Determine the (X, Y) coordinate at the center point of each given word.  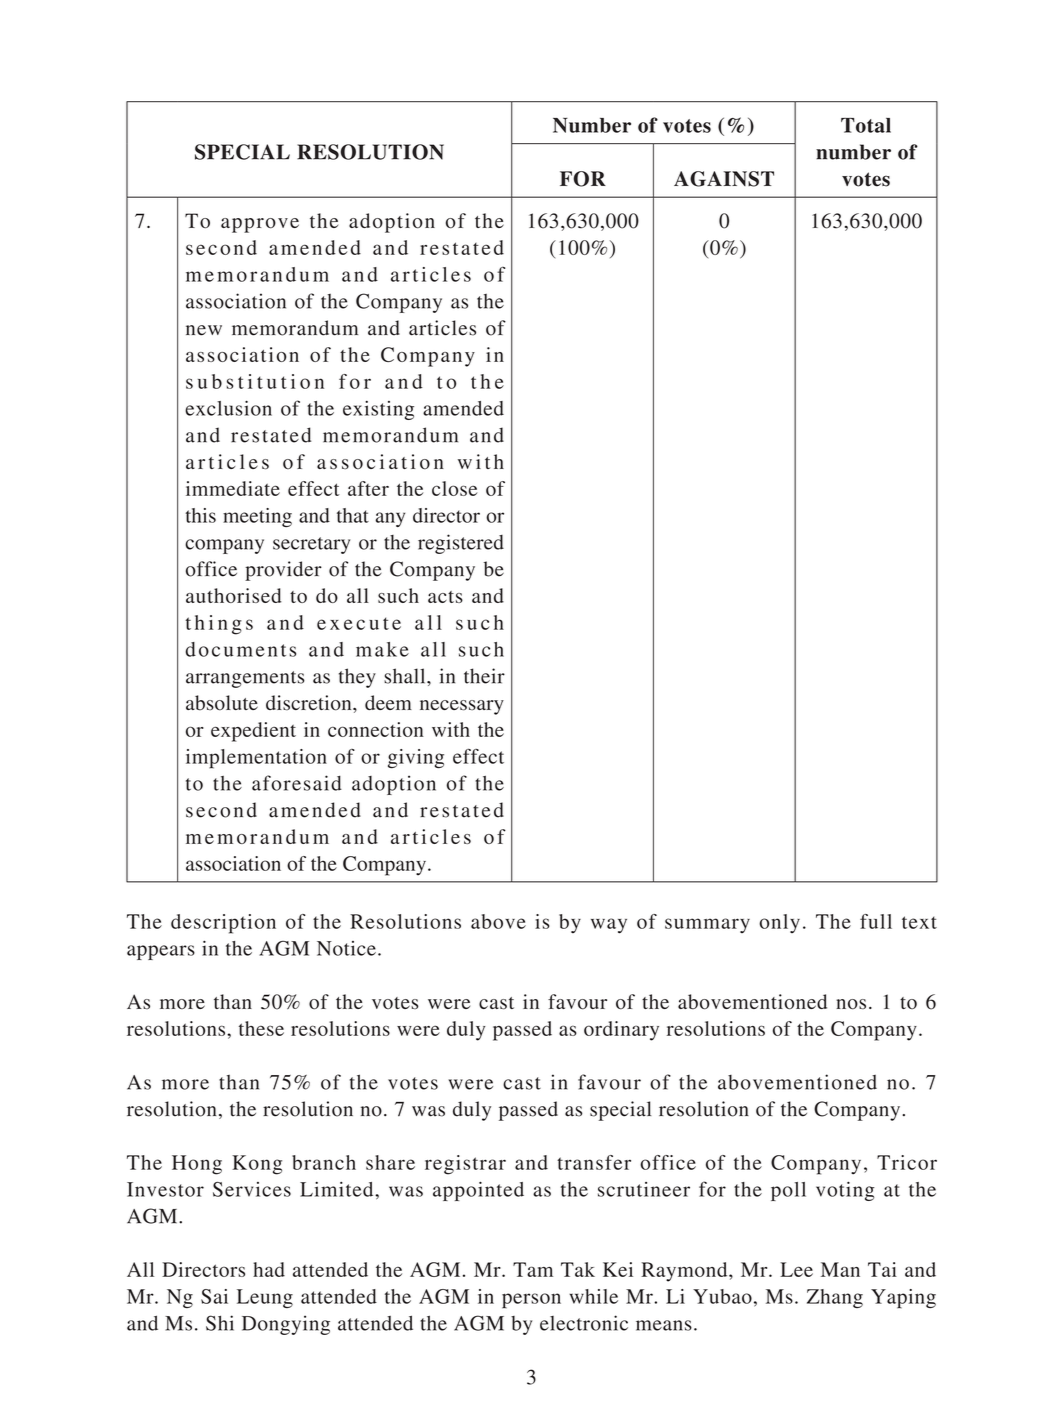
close (455, 488)
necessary (462, 707)
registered (461, 544)
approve (260, 225)
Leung (265, 1298)
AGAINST (724, 179)
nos (851, 1004)
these (261, 1028)
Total (866, 125)
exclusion (228, 408)
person (531, 1301)
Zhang (835, 1298)
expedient (253, 732)
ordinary (621, 1031)
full (876, 921)
